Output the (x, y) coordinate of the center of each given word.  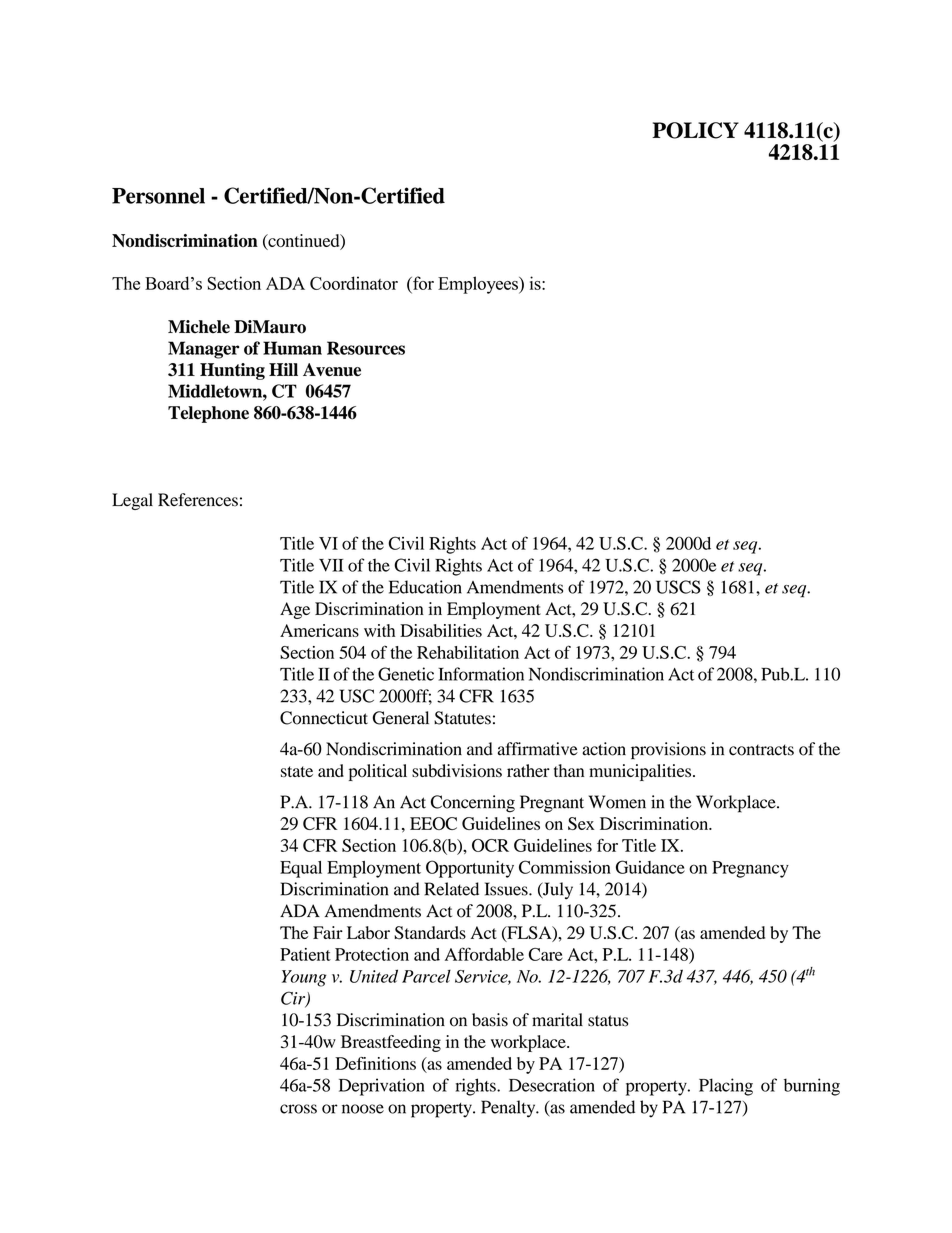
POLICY (695, 130)
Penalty (509, 1109)
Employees (479, 285)
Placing (726, 1087)
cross (298, 1109)
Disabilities (441, 630)
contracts (761, 750)
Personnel (158, 196)
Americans (319, 630)
